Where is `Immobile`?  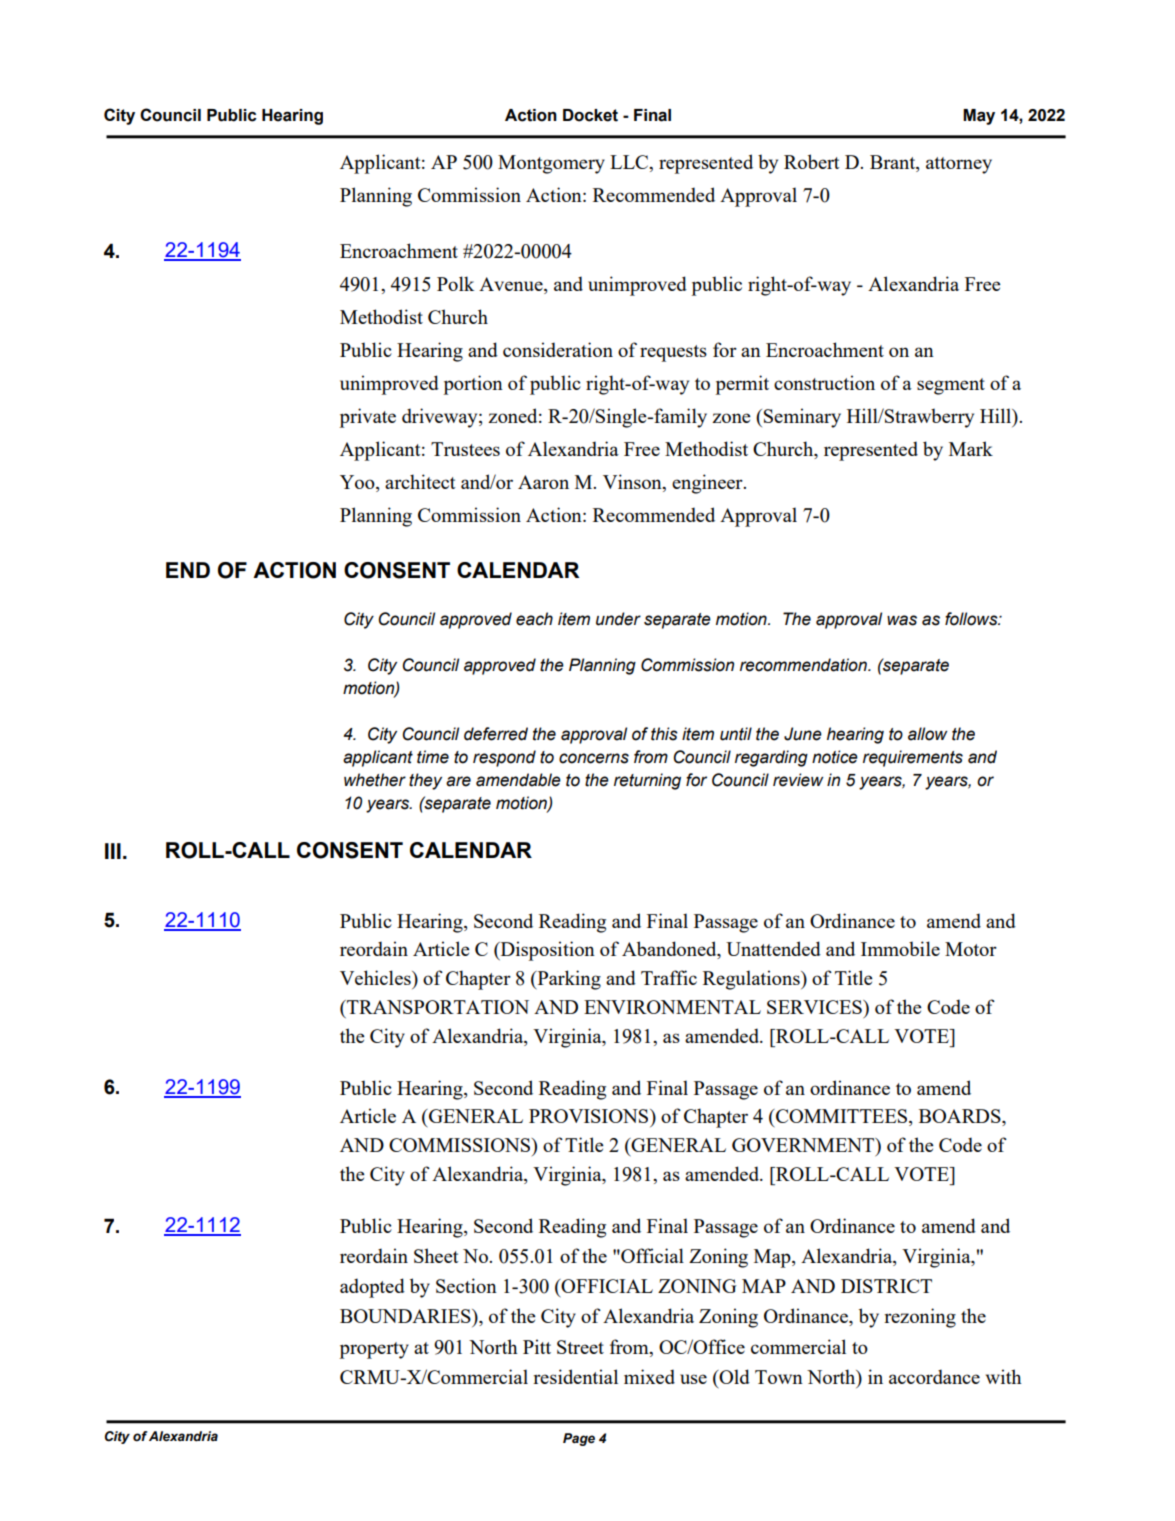
Immobile is located at coordinates (900, 948).
